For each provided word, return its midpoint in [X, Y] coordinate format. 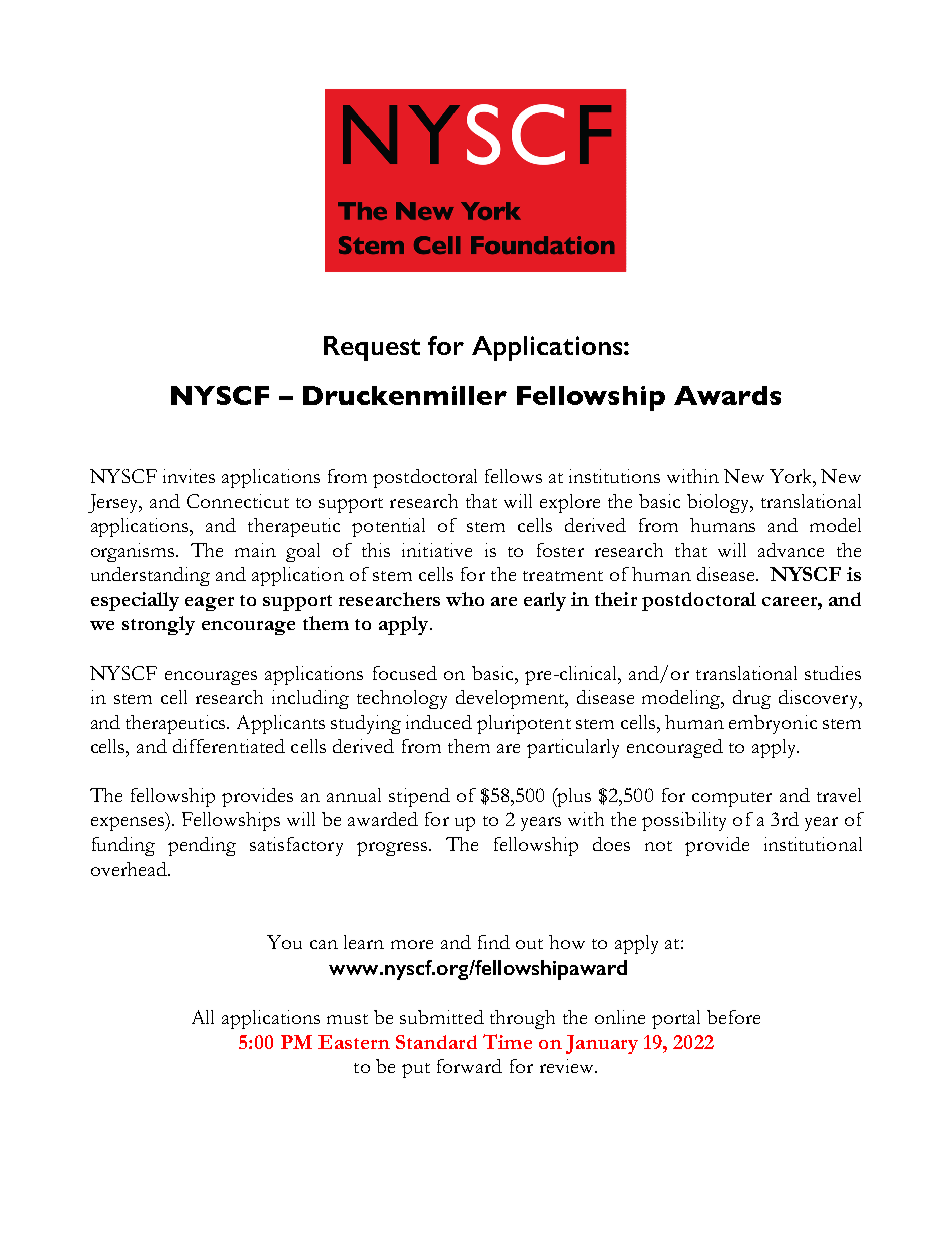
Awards [727, 395]
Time [507, 1041]
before [733, 1017]
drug [752, 699]
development [512, 699]
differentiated [229, 746]
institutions [614, 476]
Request [372, 348]
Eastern [354, 1042]
